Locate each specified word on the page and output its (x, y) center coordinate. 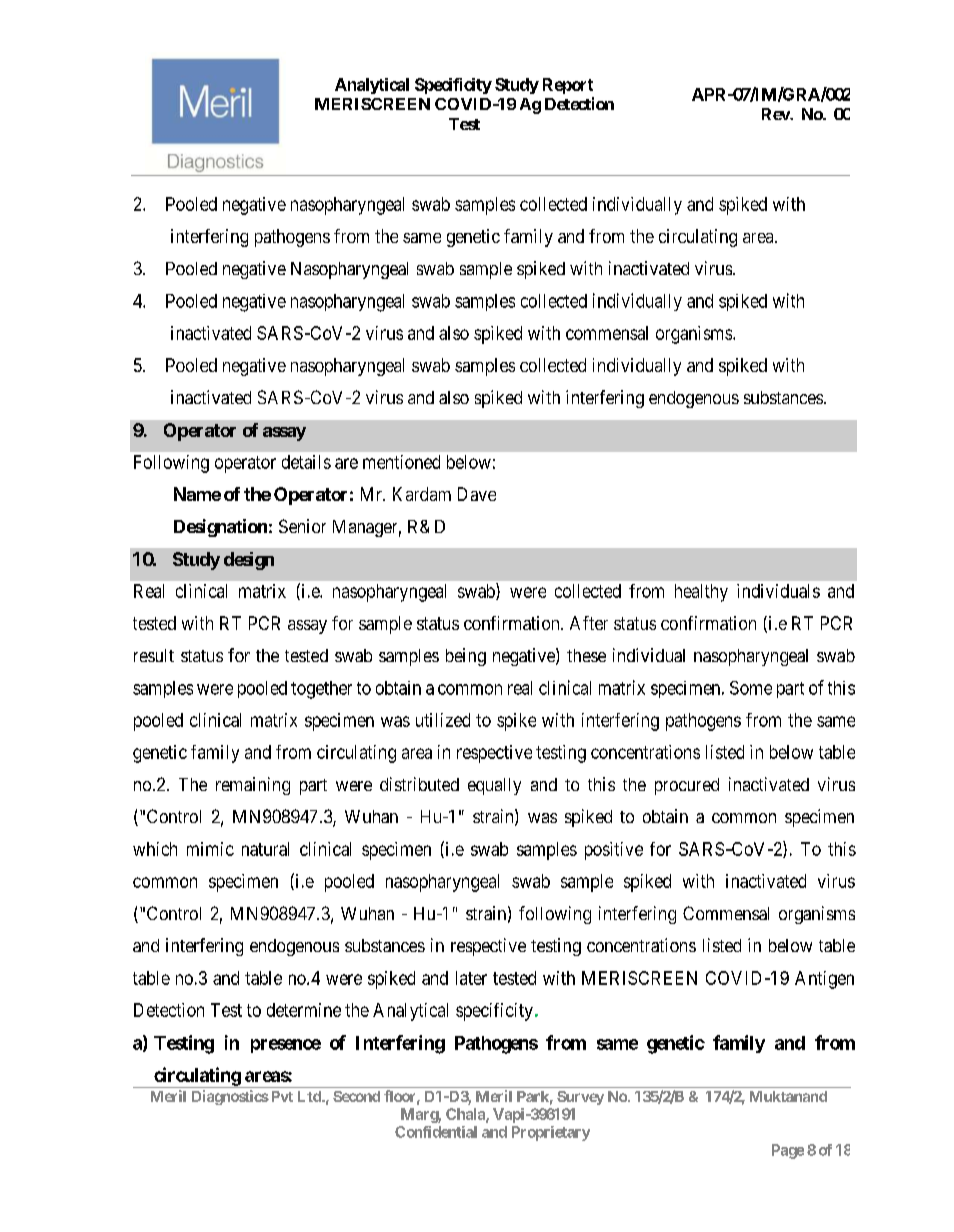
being (466, 657)
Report (568, 86)
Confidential (436, 1132)
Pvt (280, 1096)
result (154, 655)
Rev (776, 114)
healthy (701, 593)
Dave (477, 494)
